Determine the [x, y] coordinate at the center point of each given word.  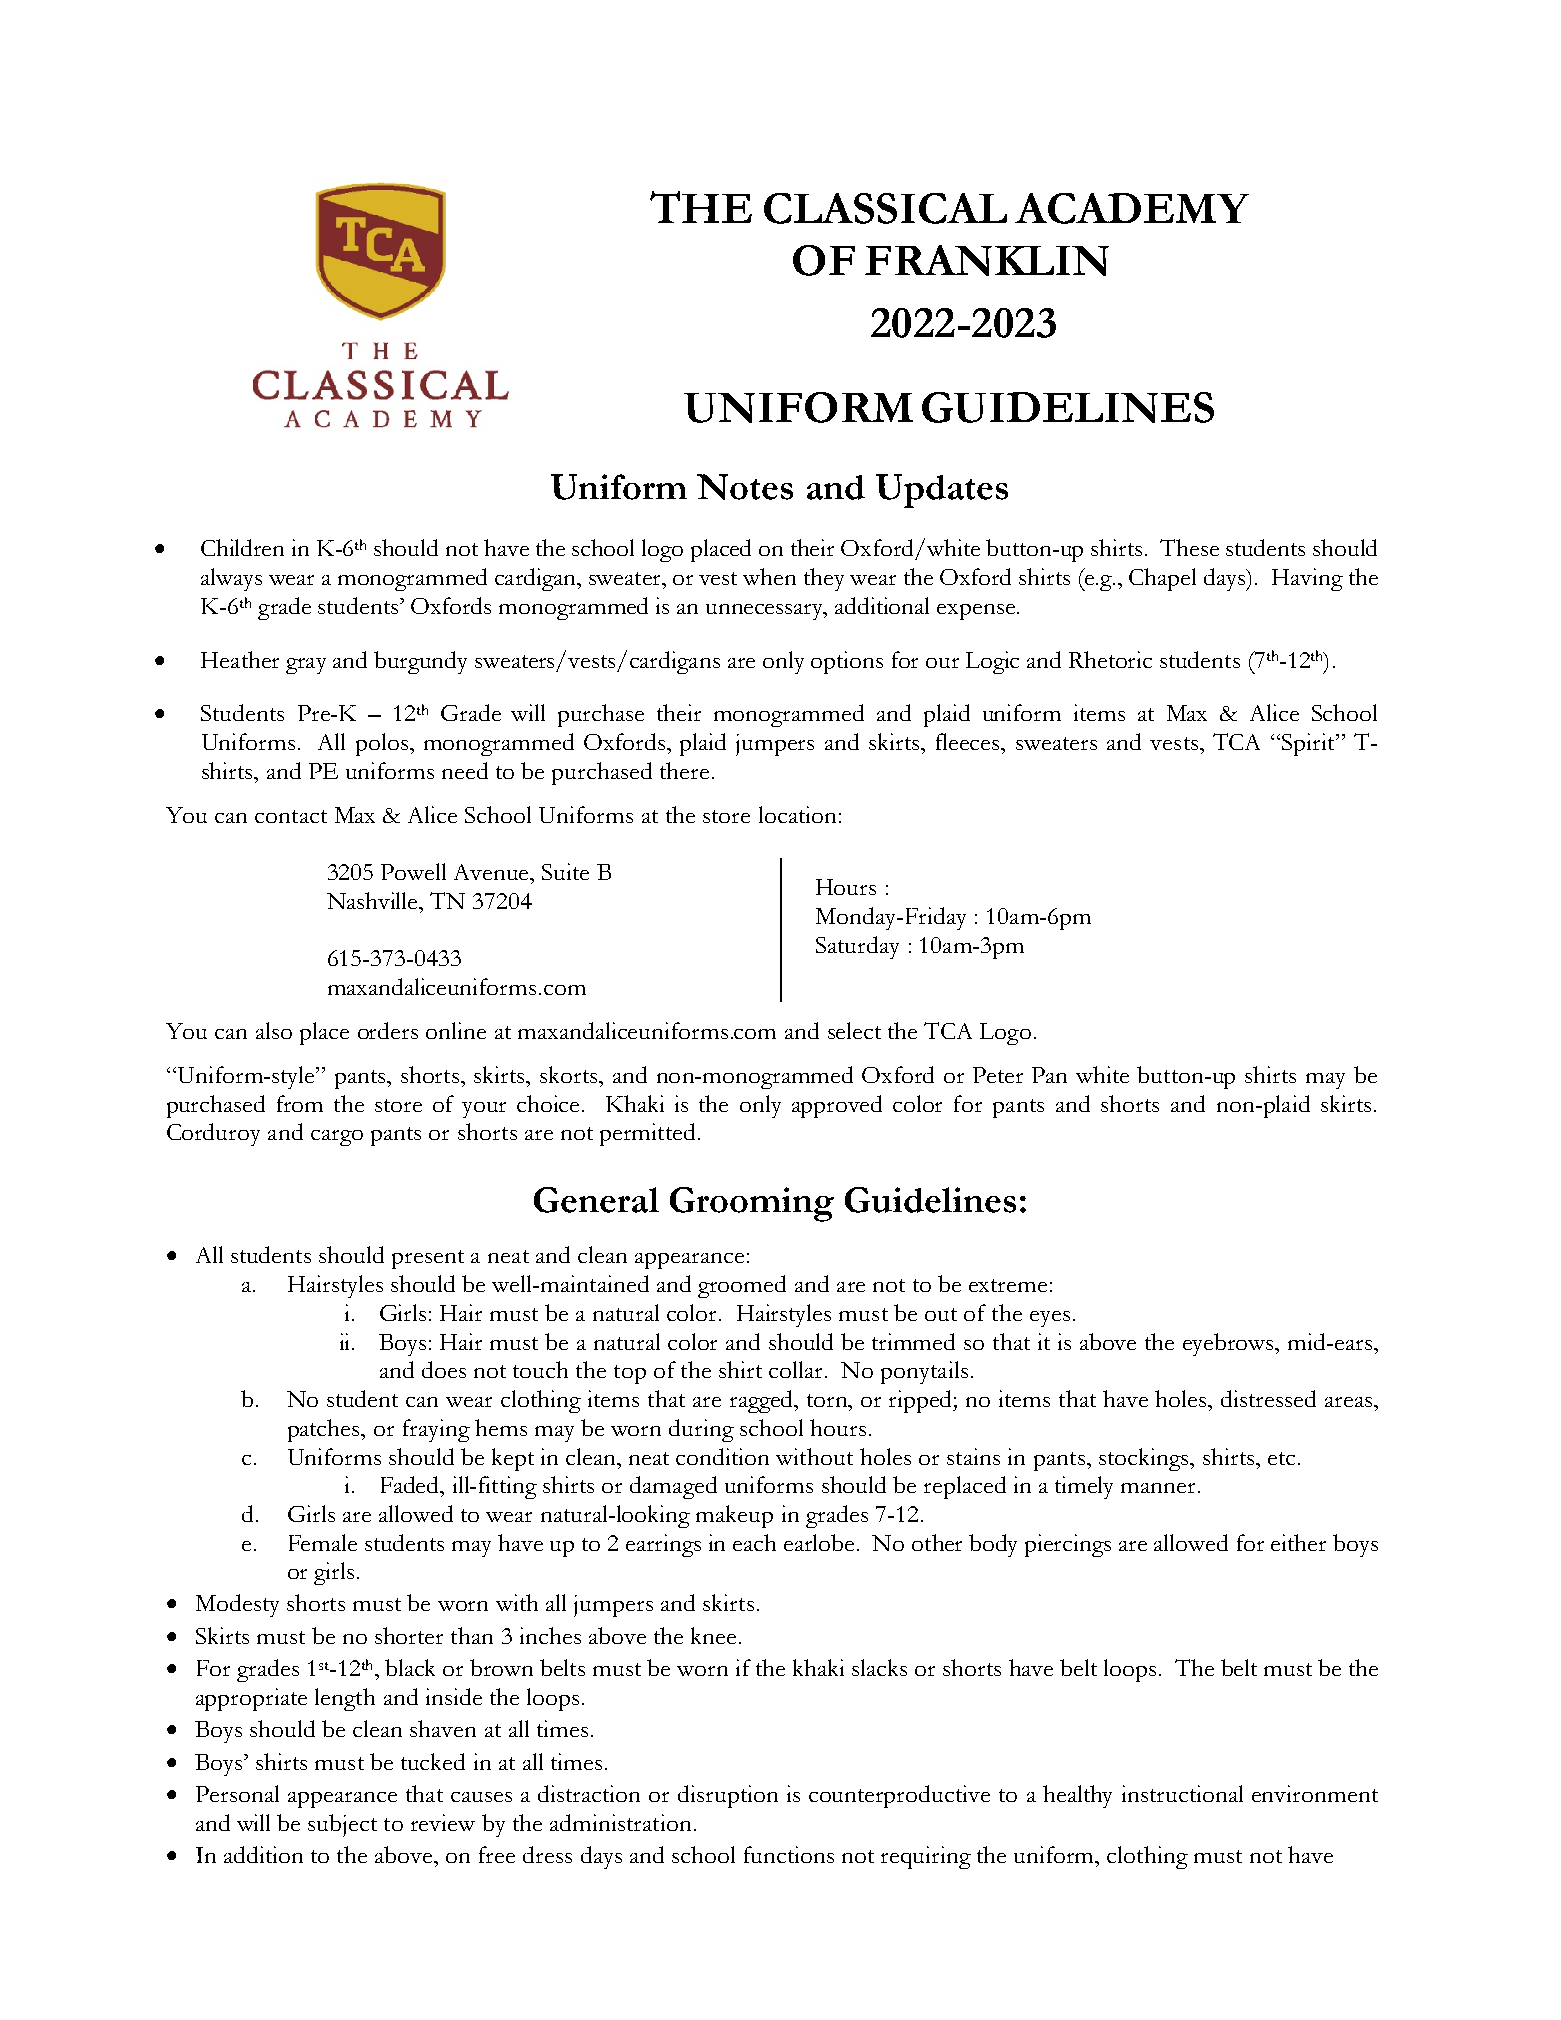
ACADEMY [1132, 208]
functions [789, 1854]
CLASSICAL [885, 208]
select [854, 1030]
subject [342, 1825]
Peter [998, 1075]
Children [242, 547]
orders [388, 1030]
